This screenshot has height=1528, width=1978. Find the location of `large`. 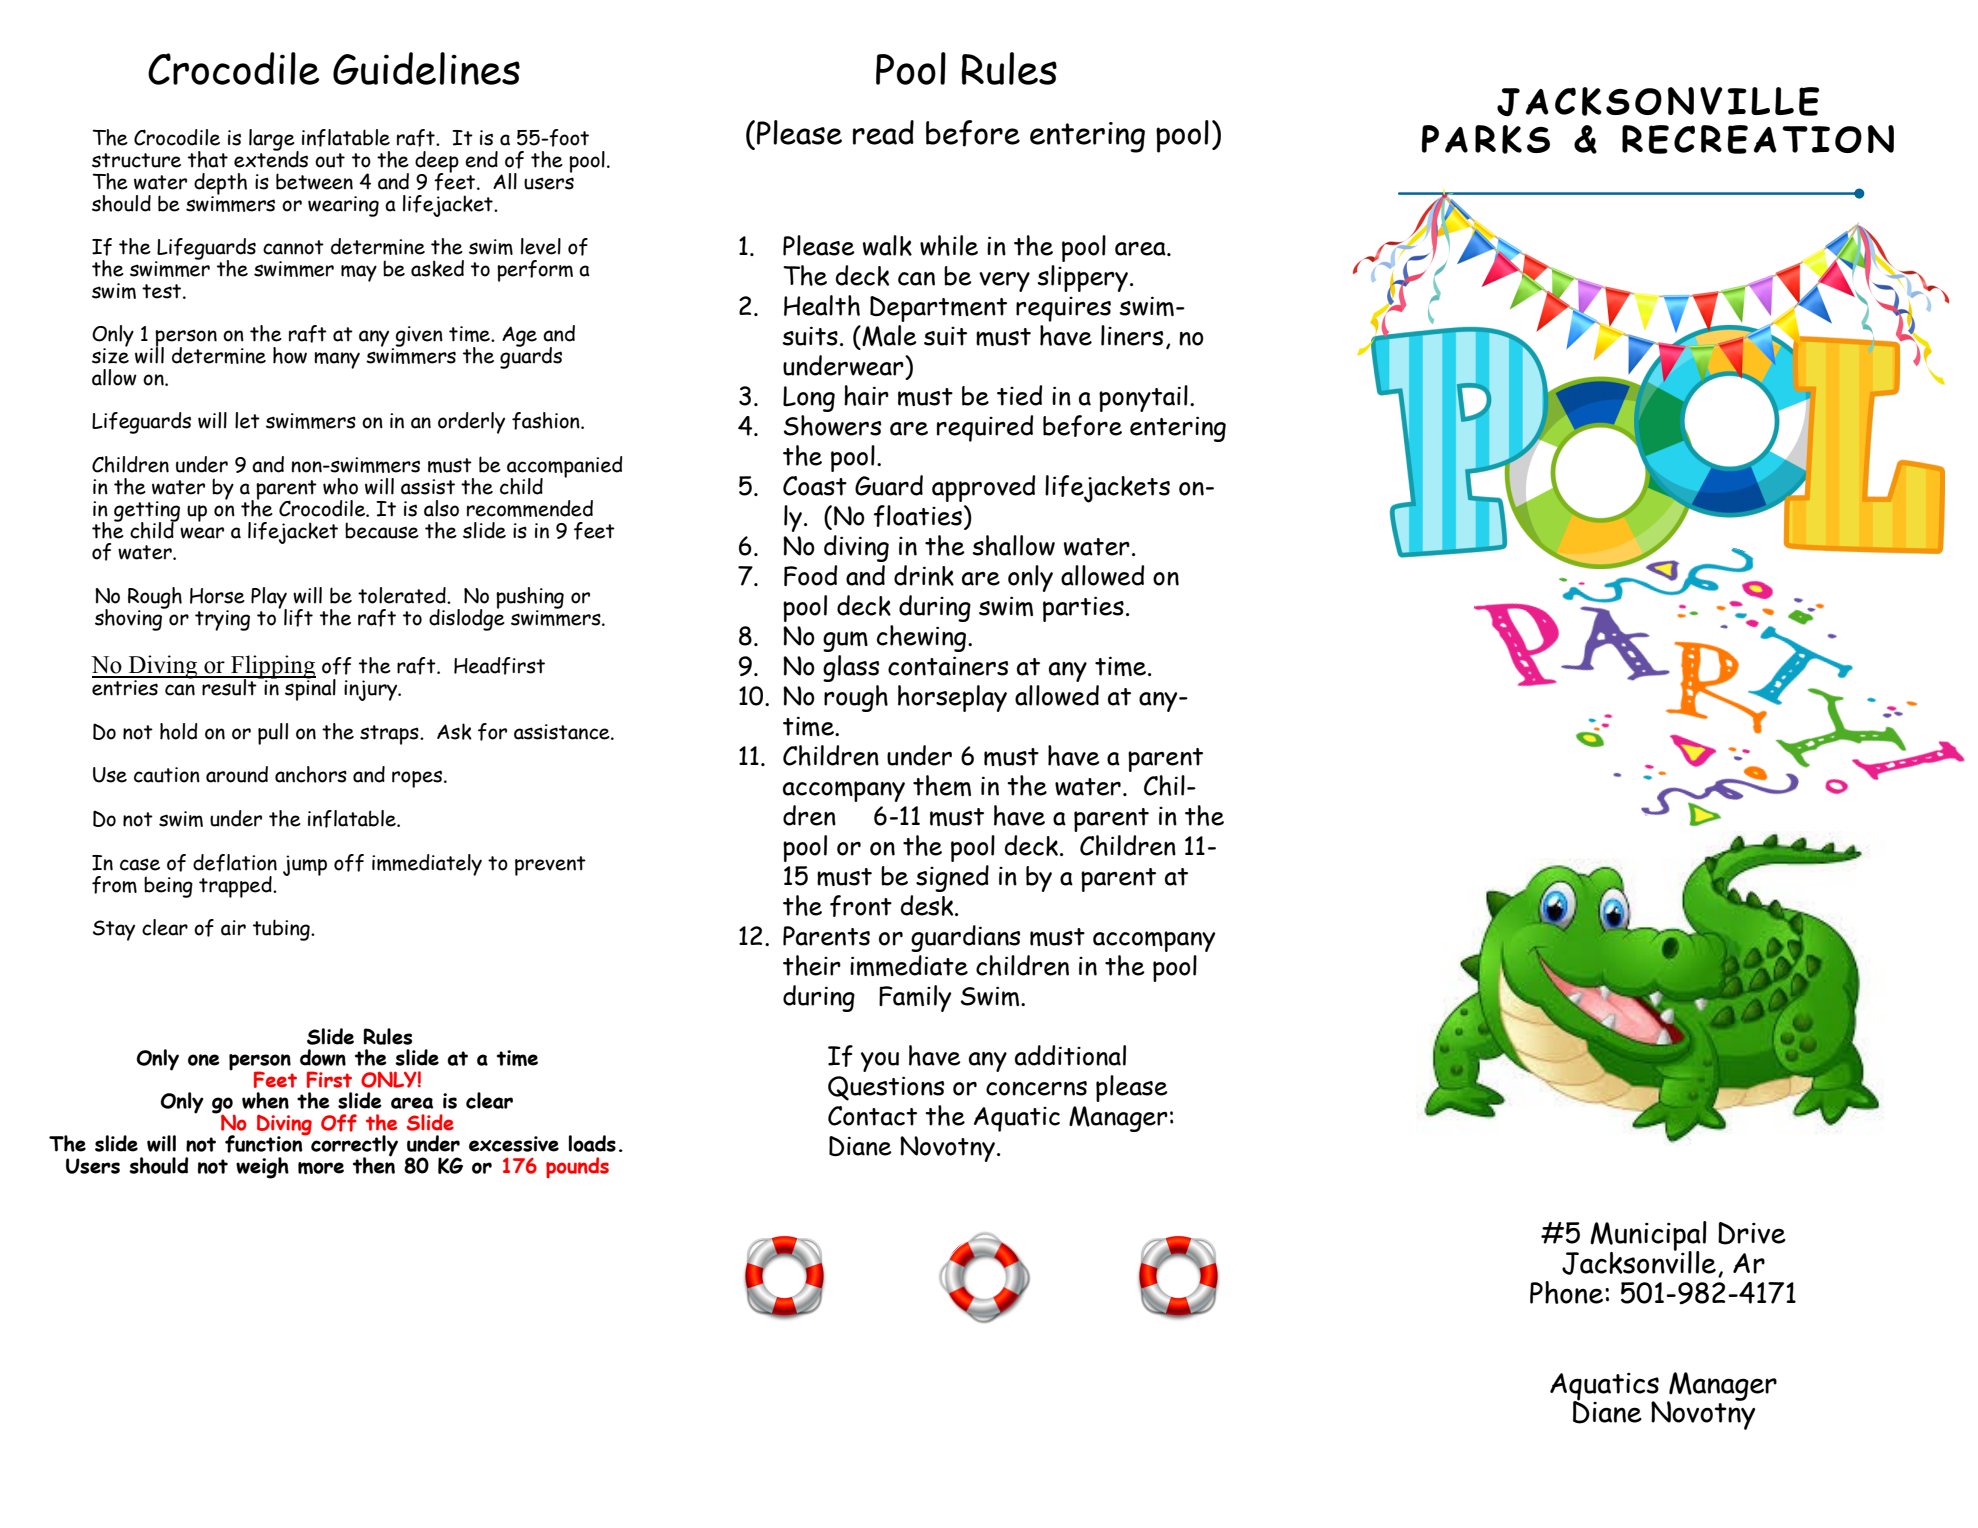

large is located at coordinates (273, 141).
